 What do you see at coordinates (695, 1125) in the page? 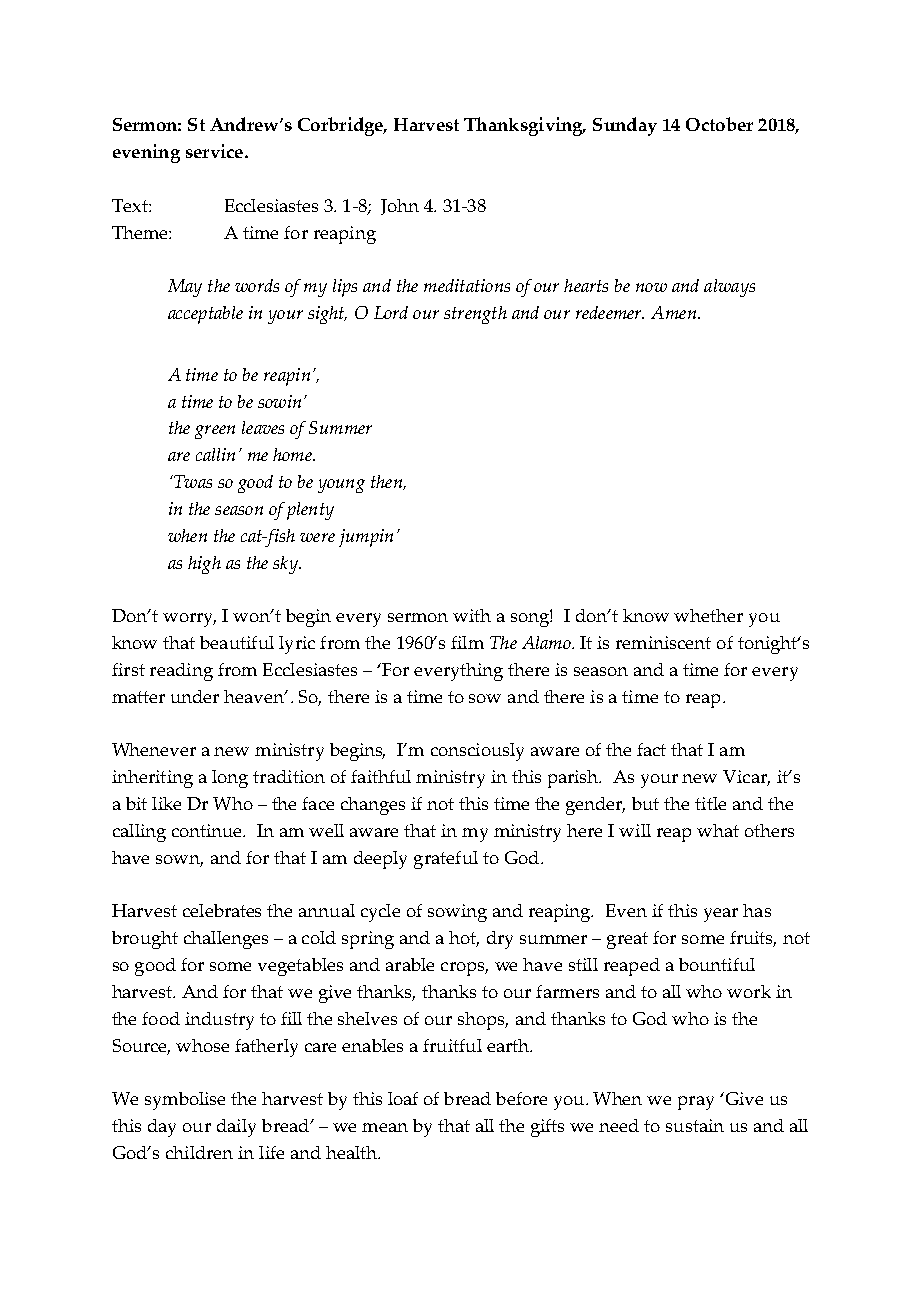
I see `sustain` at bounding box center [695, 1125].
